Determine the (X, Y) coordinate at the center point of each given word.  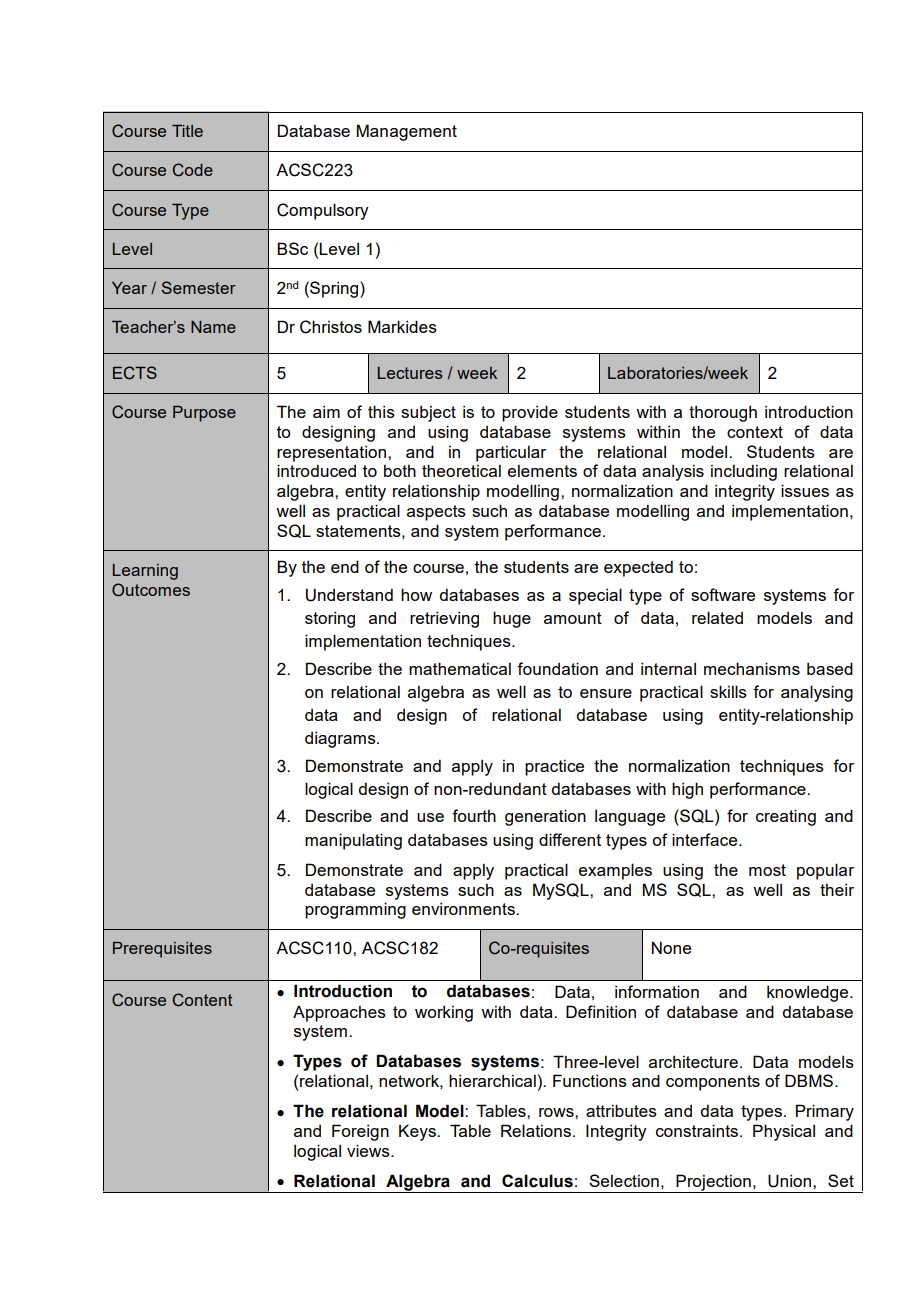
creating (786, 817)
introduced (316, 470)
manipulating (353, 841)
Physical (784, 1132)
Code (193, 170)
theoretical (461, 470)
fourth (474, 815)
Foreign (360, 1132)
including (744, 472)
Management (407, 132)
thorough (723, 413)
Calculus (537, 1181)
